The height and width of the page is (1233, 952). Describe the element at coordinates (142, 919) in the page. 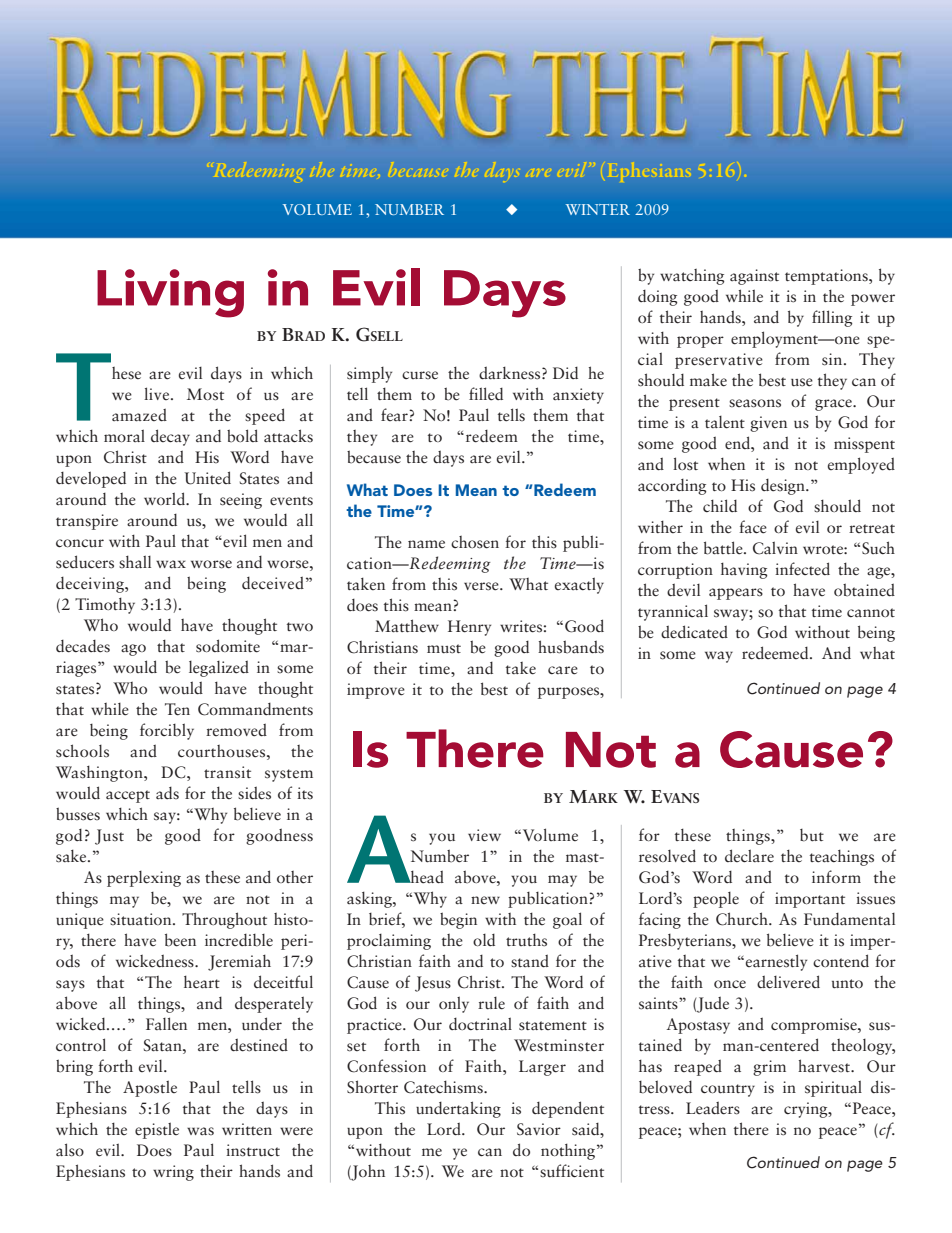

I see `situation` at that location.
